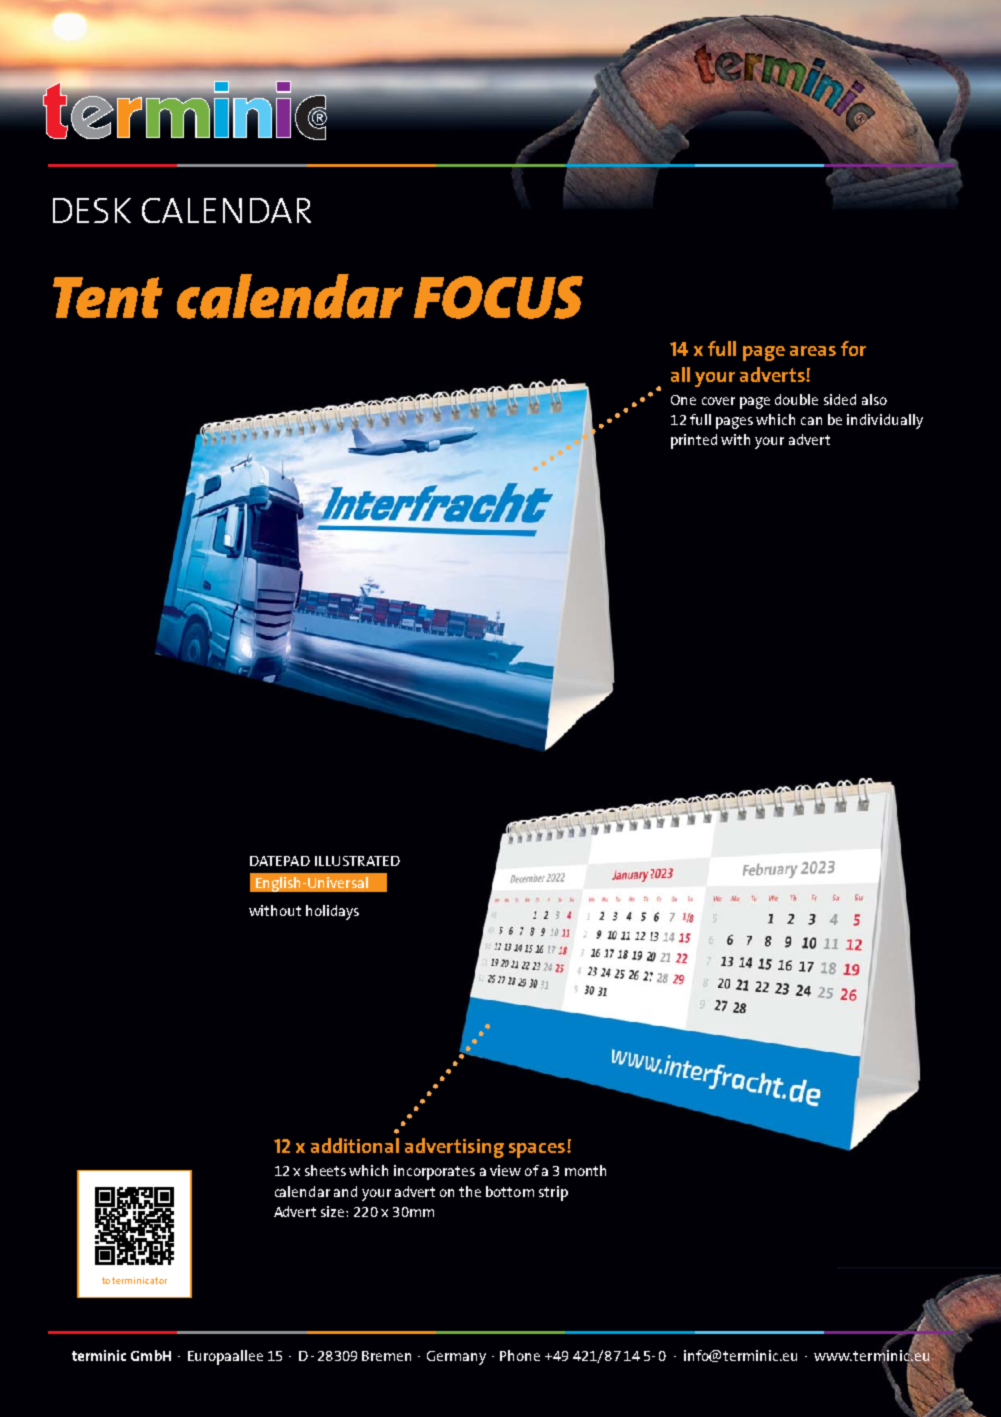 Image resolution: width=1001 pixels, height=1417 pixels. I want to click on ILLUSTRATED, so click(357, 861).
